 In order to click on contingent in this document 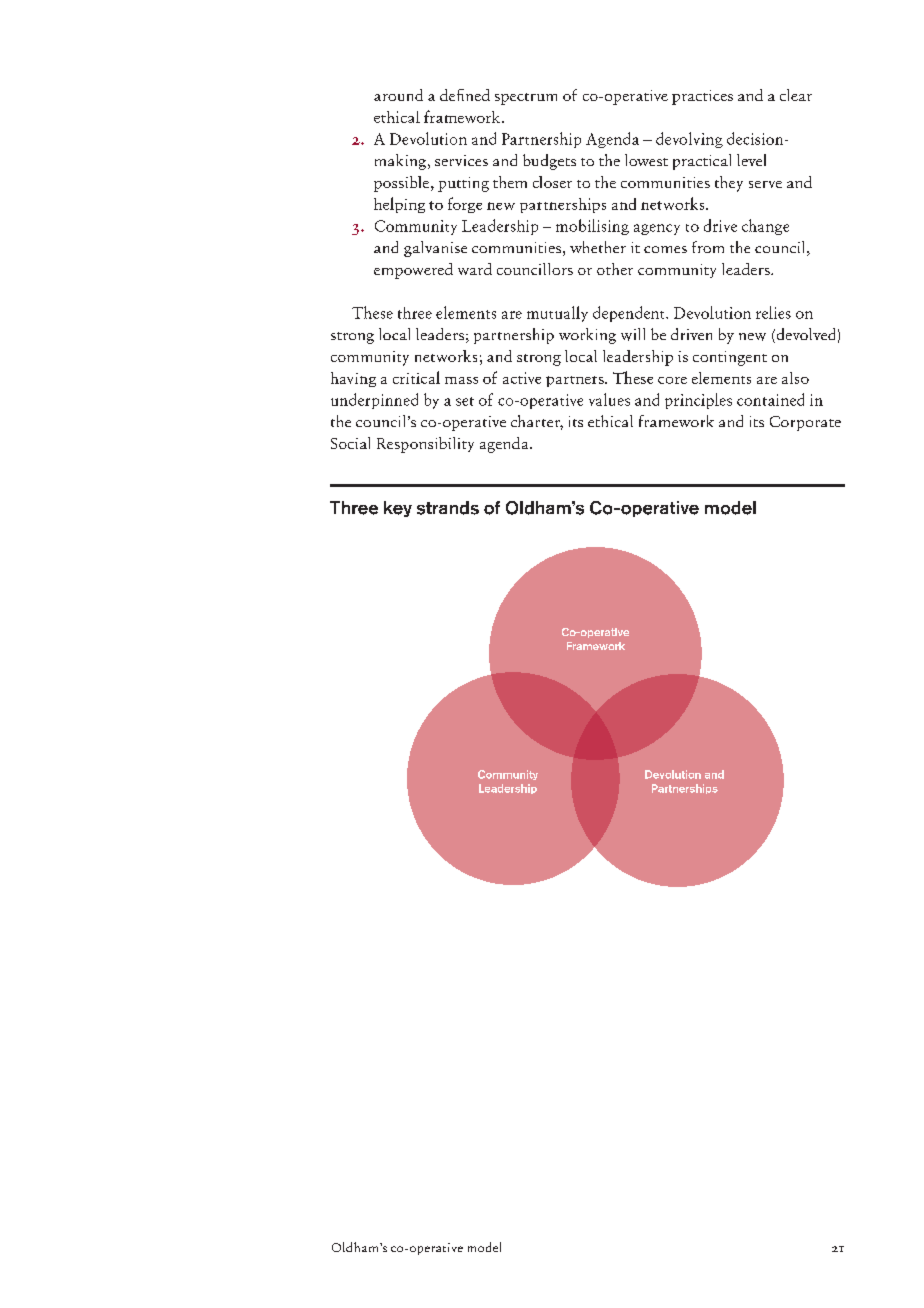, I will do `click(730, 358)`.
